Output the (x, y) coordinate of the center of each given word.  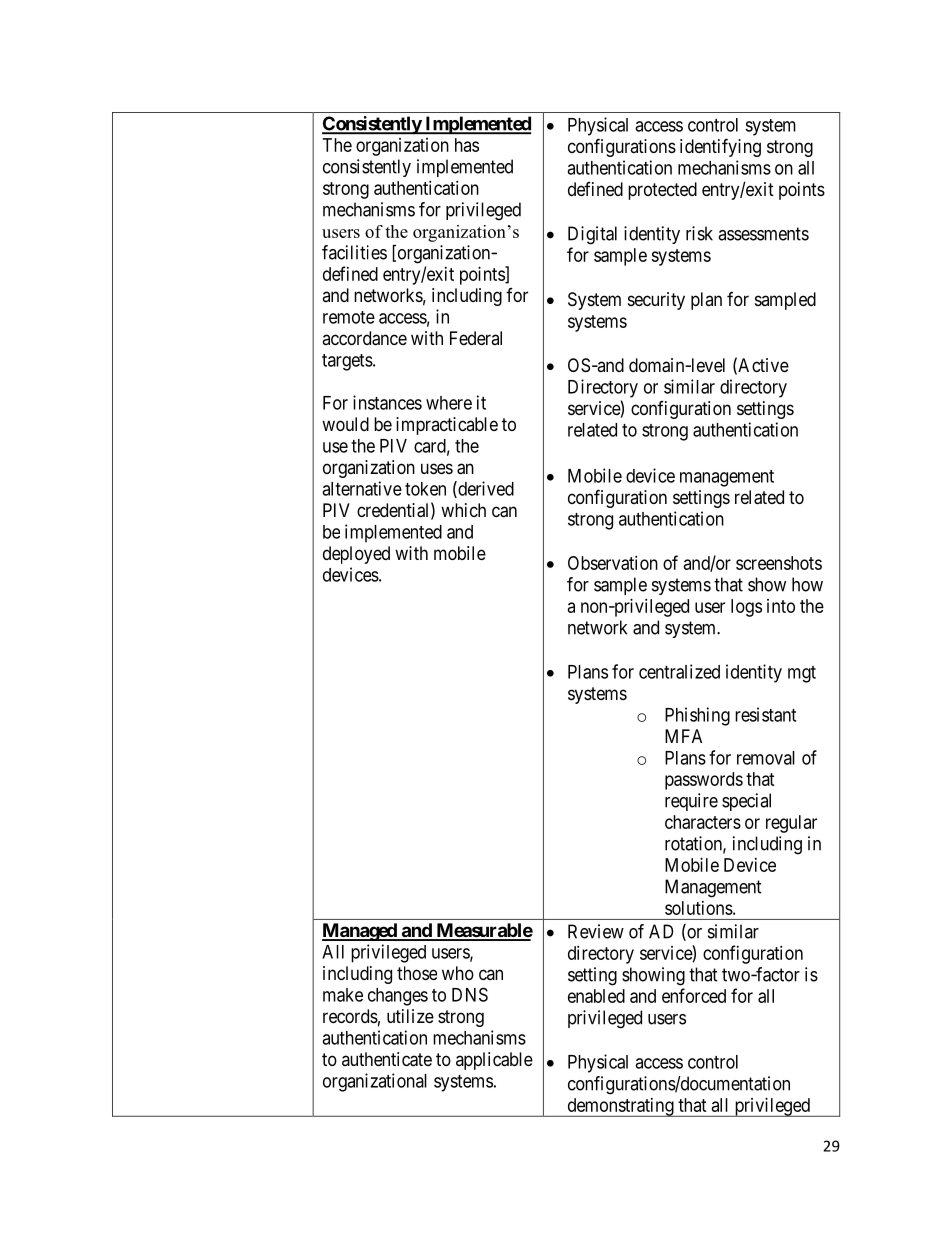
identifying (720, 147)
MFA (683, 736)
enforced (694, 995)
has (467, 145)
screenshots (779, 563)
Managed (360, 932)
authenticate (387, 1059)
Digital (592, 235)
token (425, 489)
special (746, 802)
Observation (613, 563)
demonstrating (620, 1107)
